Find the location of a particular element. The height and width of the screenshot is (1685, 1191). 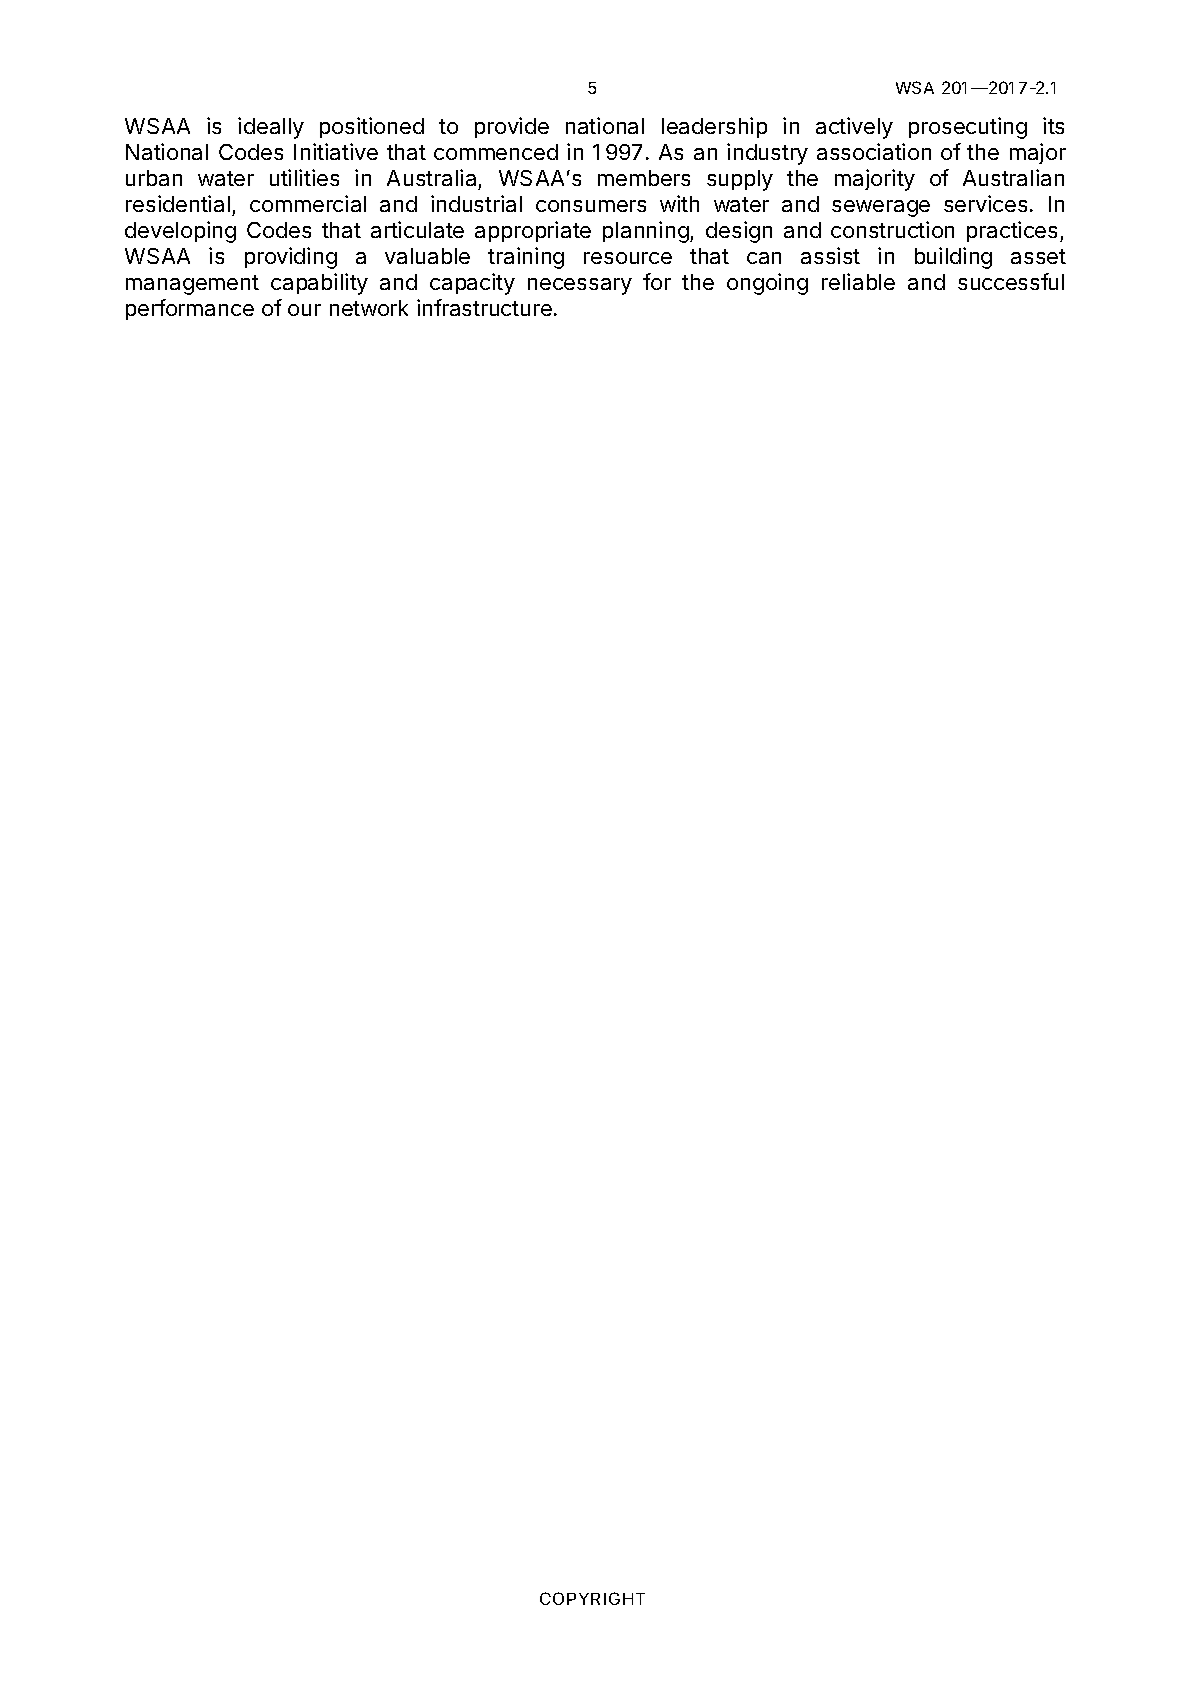

members is located at coordinates (644, 178).
